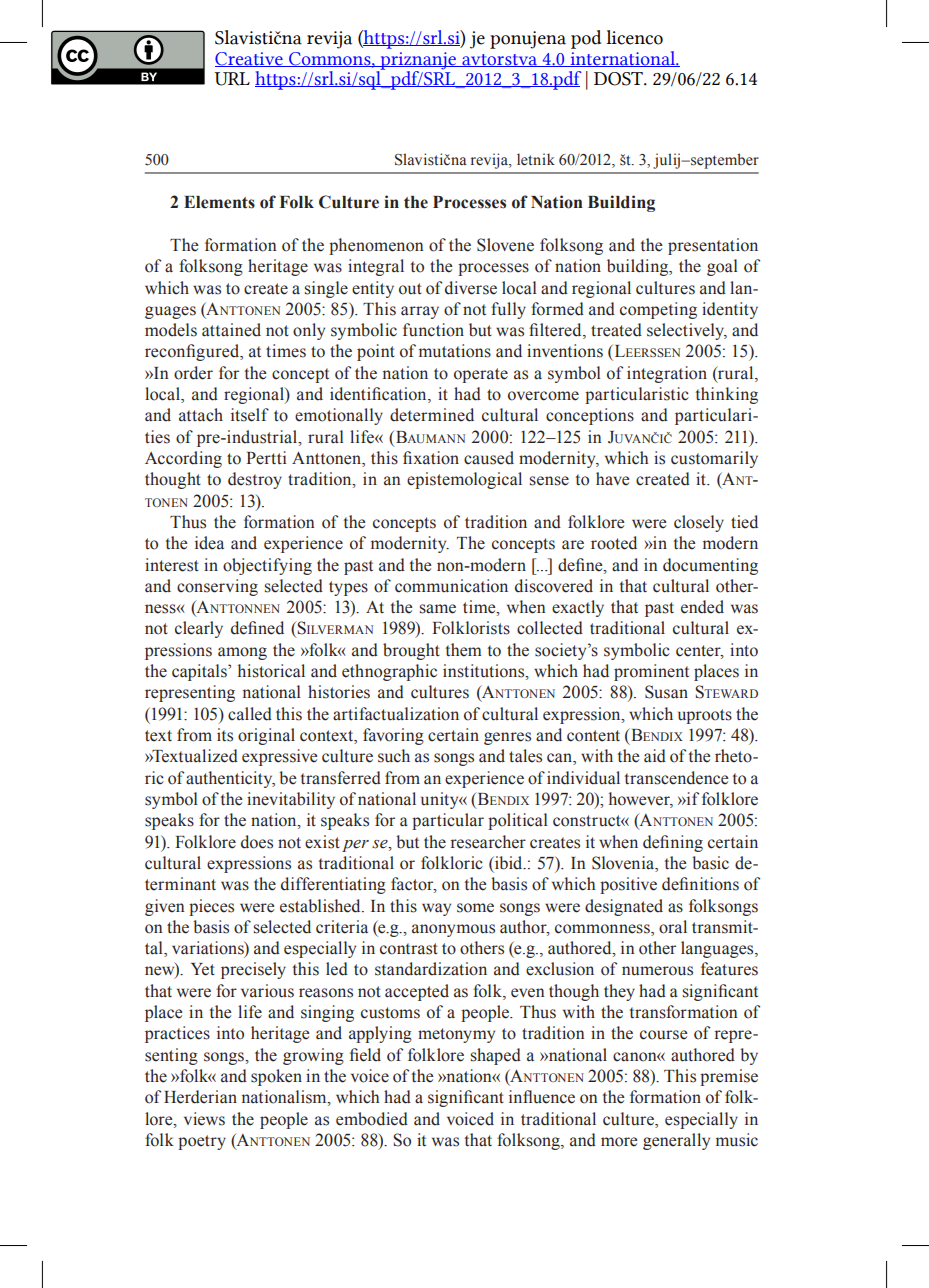 The image size is (929, 1288). I want to click on pod, so click(586, 39).
